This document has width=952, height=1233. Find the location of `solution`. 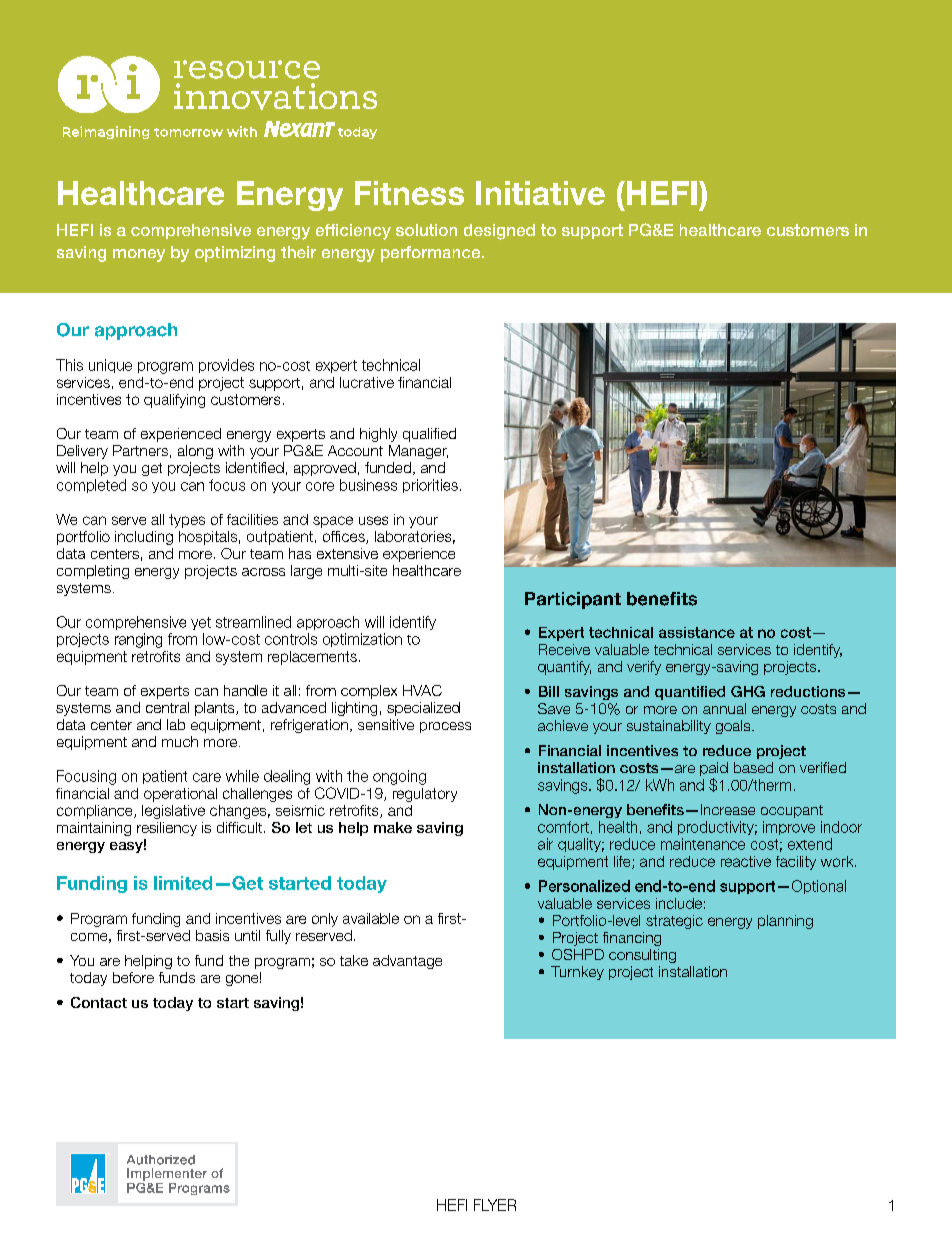

solution is located at coordinates (426, 230).
